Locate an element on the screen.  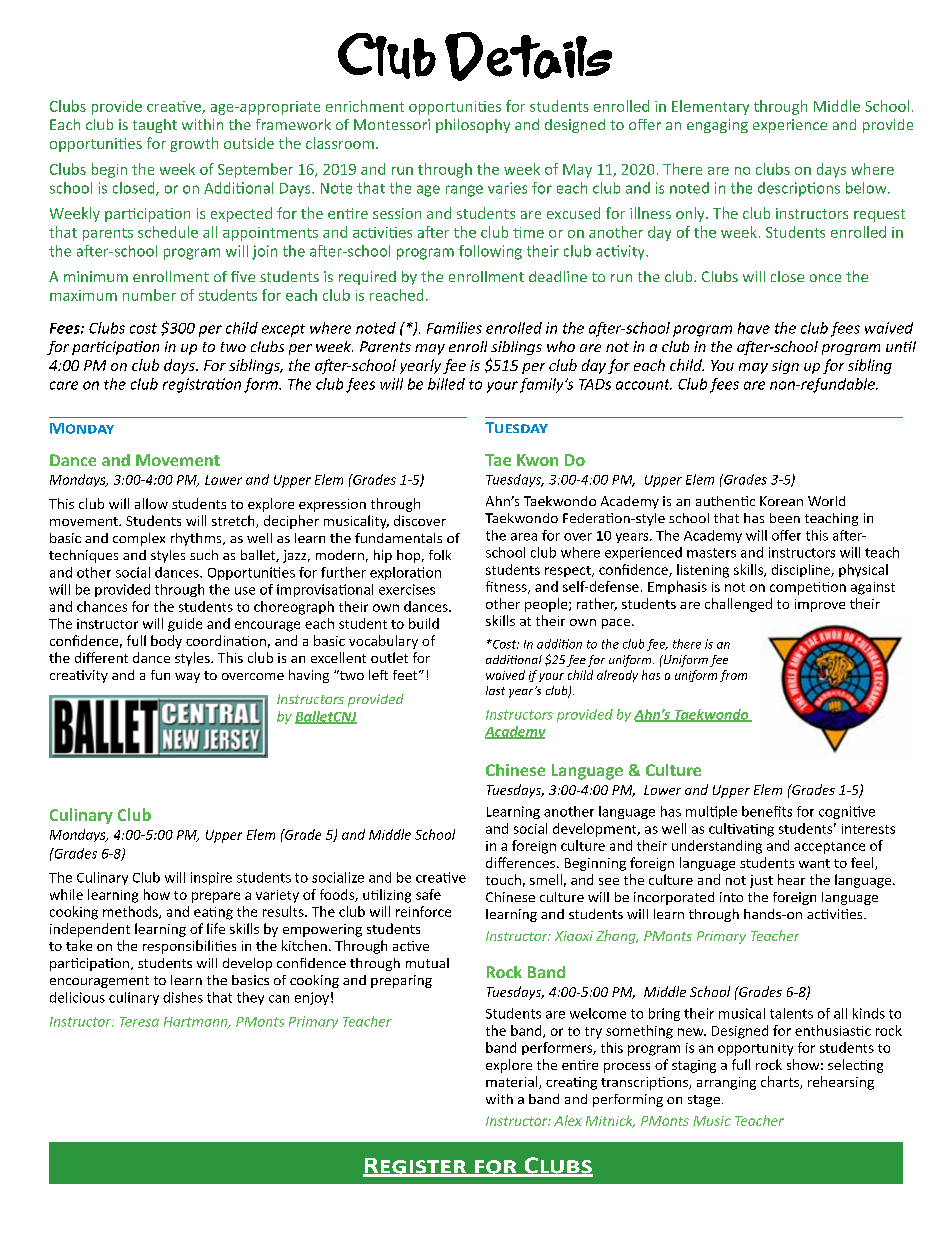
philosophy is located at coordinates (473, 126).
